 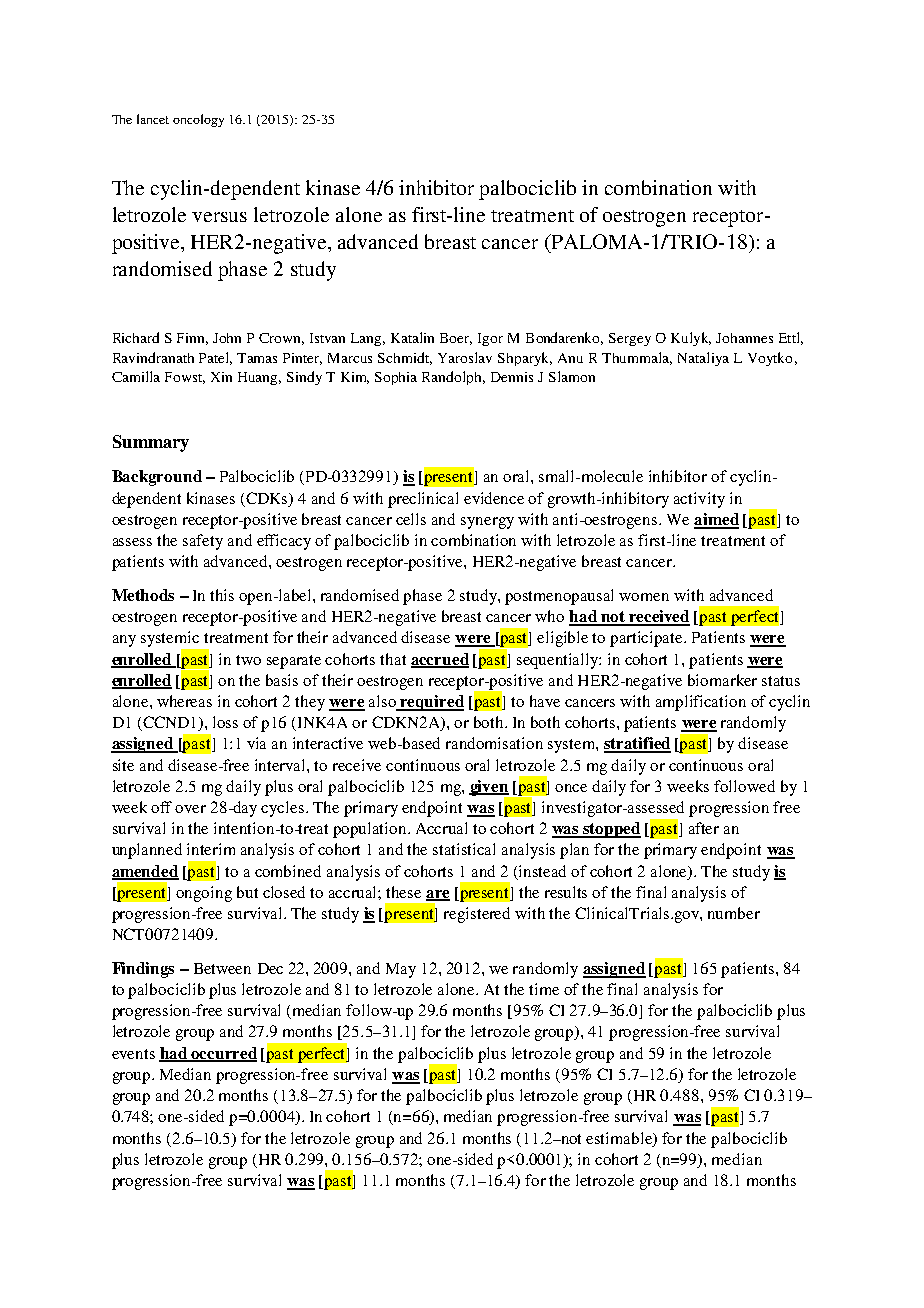 I want to click on over, so click(x=190, y=809).
